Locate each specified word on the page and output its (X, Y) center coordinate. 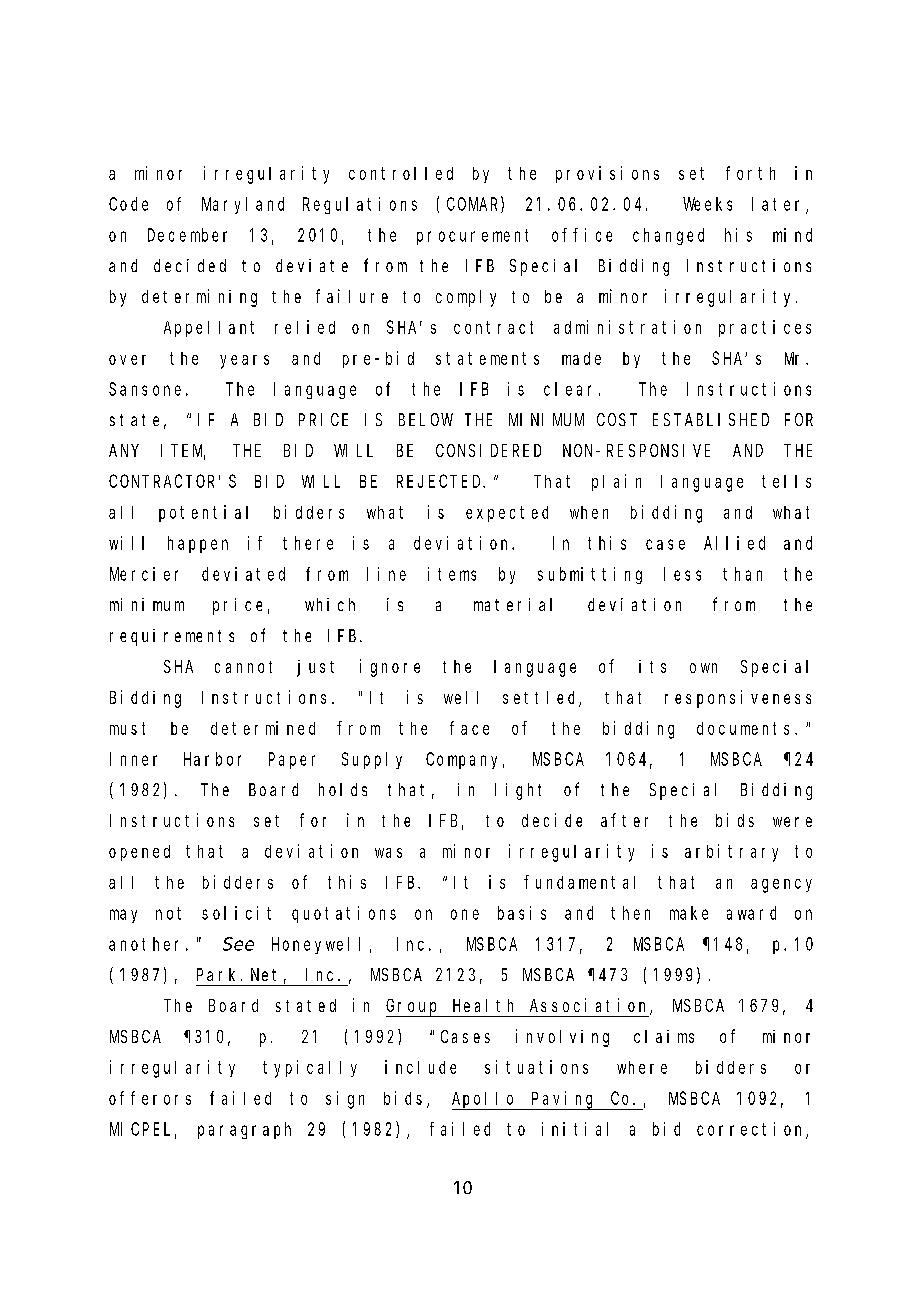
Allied (734, 543)
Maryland (243, 205)
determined (263, 728)
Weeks (707, 204)
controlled (401, 173)
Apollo (485, 1101)
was (388, 853)
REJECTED (440, 481)
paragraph (244, 1130)
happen (198, 544)
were (792, 822)
